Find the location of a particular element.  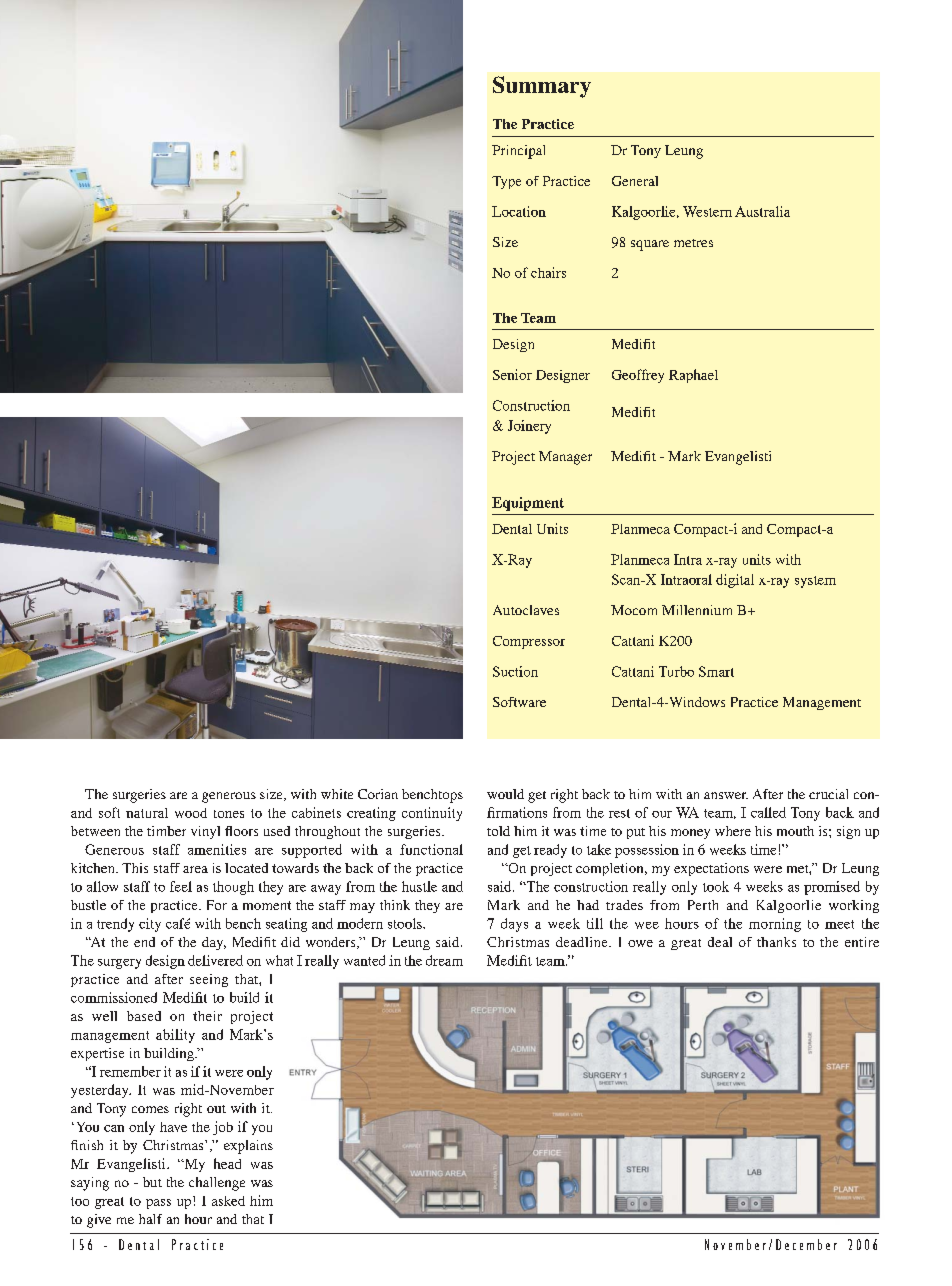

Type is located at coordinates (506, 182).
